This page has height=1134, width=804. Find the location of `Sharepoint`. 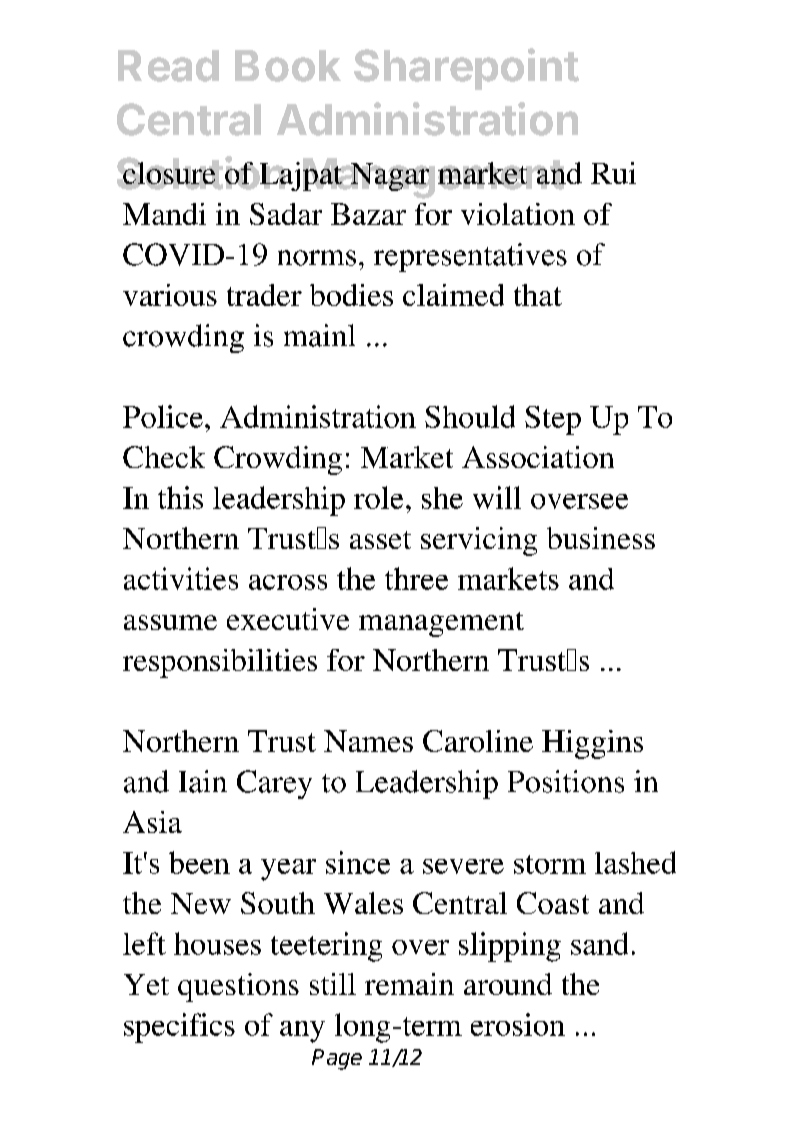

Sharepoint is located at coordinates (466, 69).
